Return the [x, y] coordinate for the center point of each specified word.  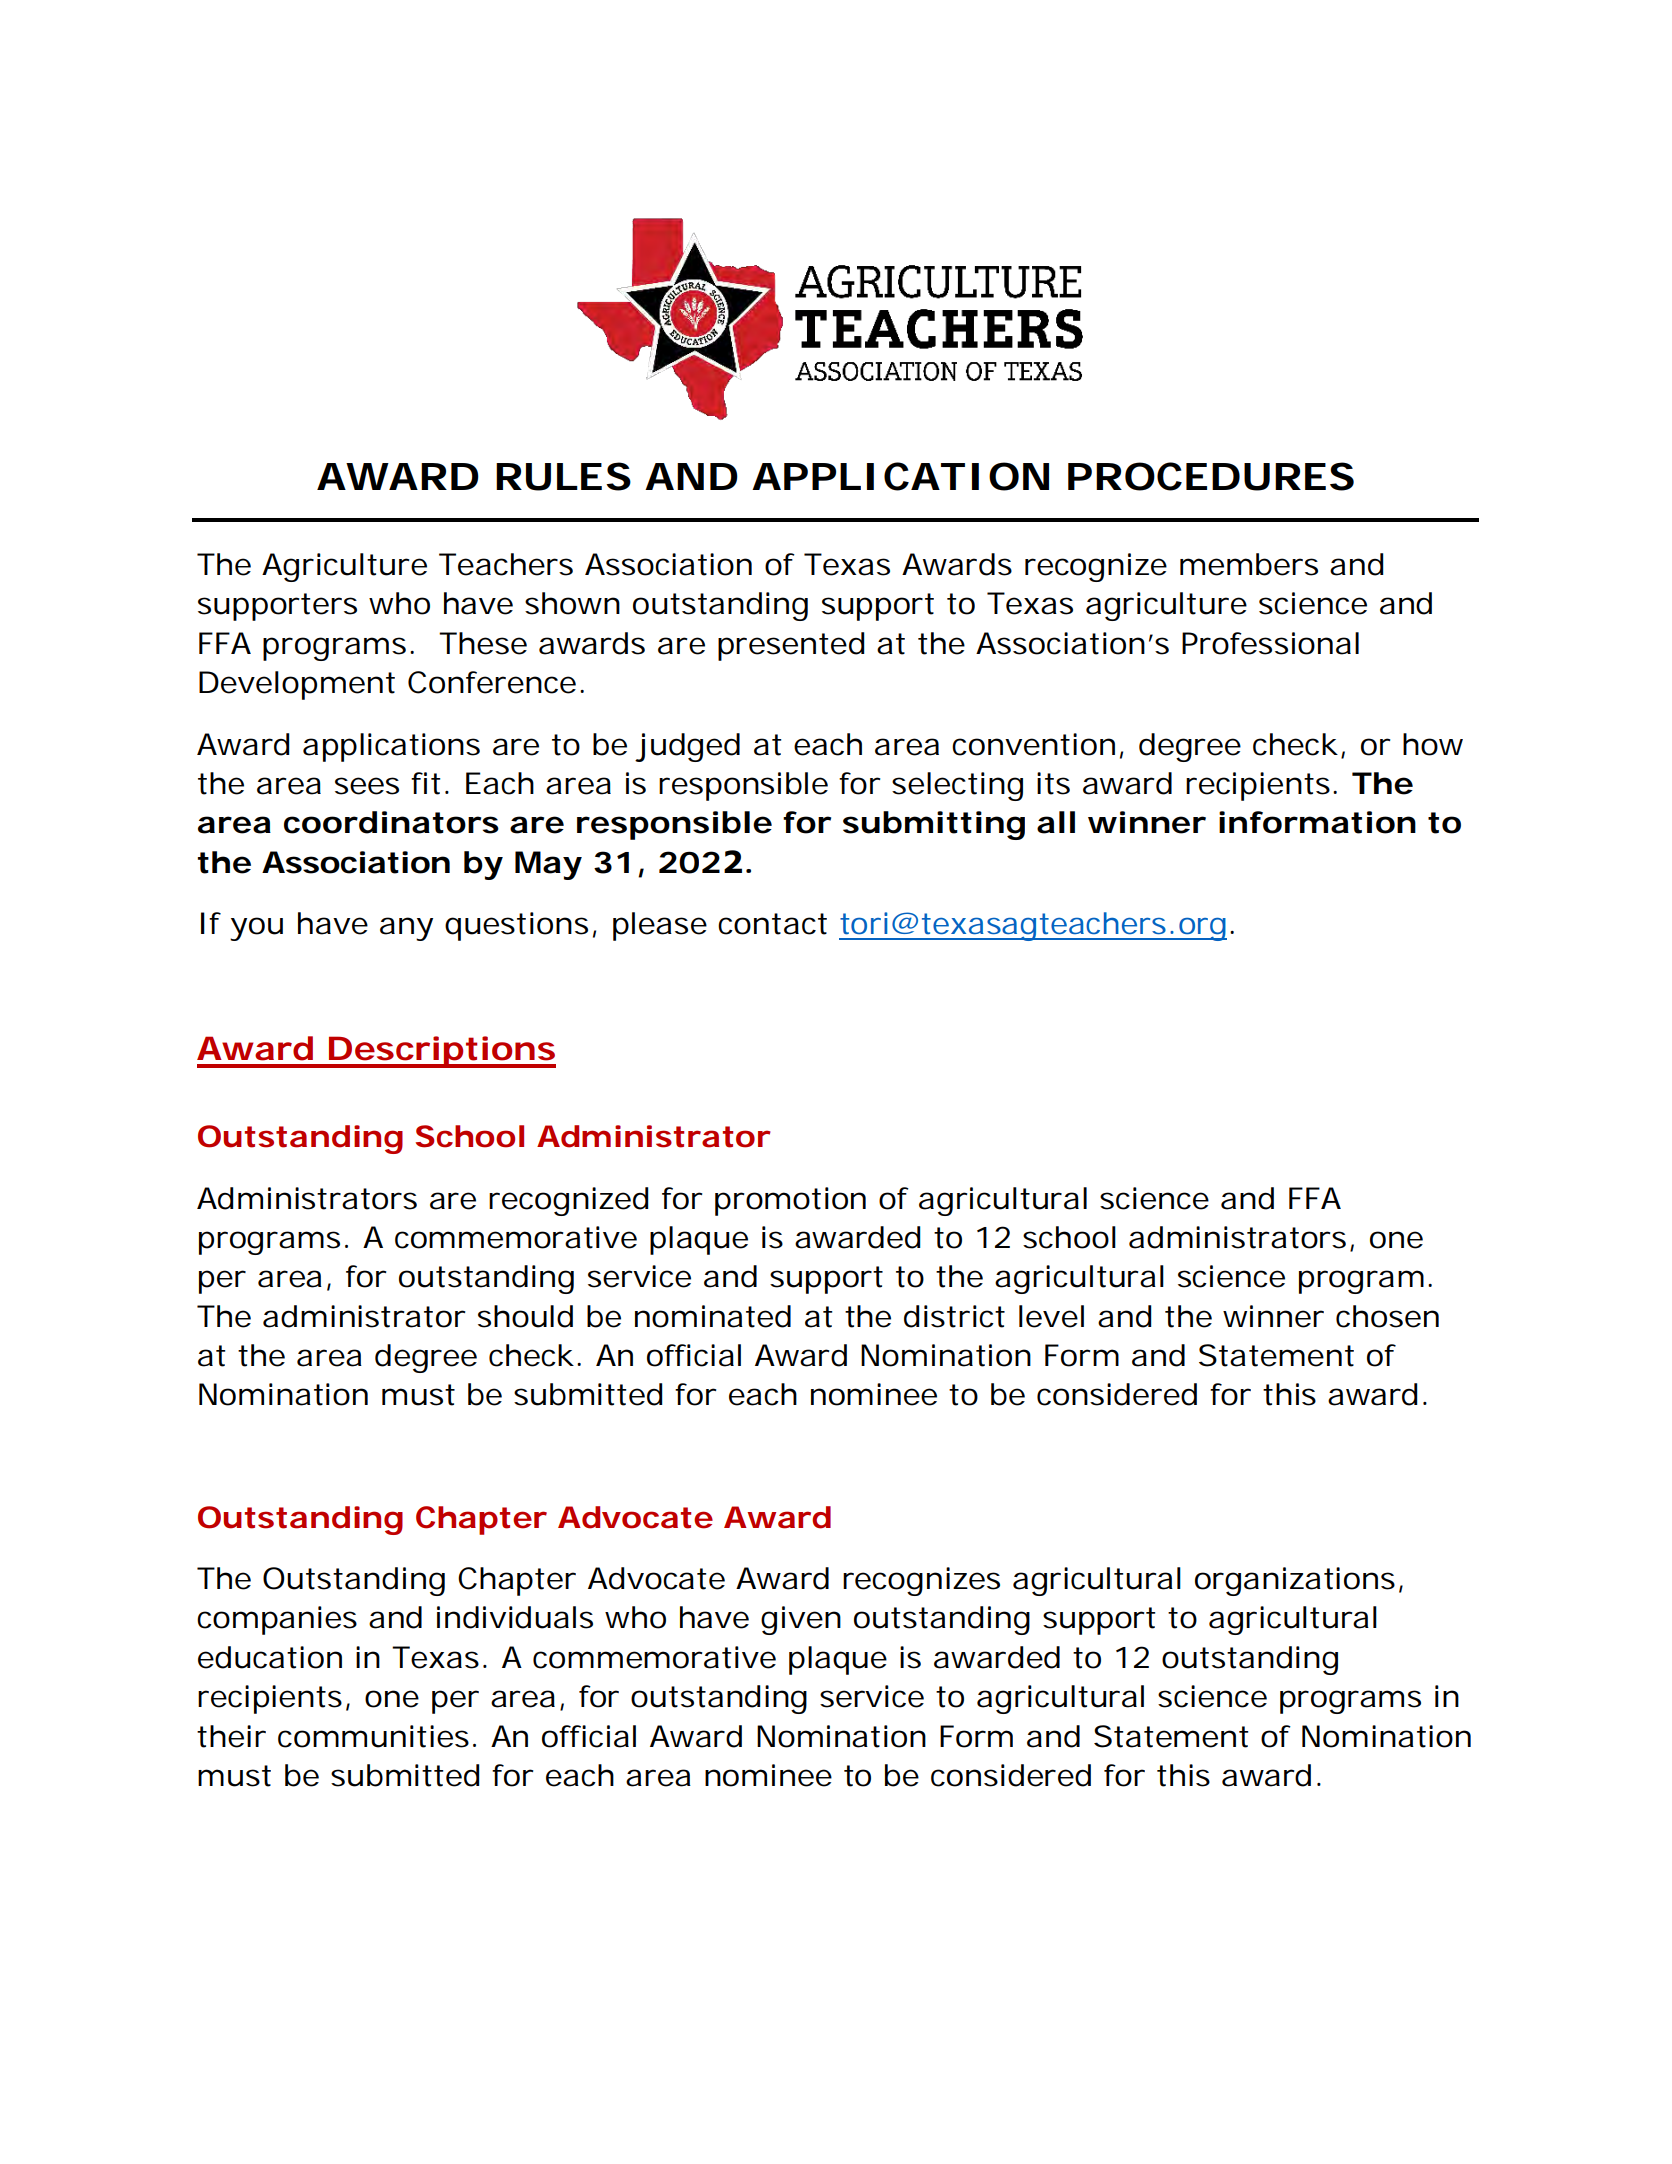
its [1053, 783]
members [1249, 564]
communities [373, 1736]
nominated [713, 1316]
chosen [1387, 1316]
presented [791, 646]
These [483, 643]
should [525, 1316]
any [406, 929]
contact [772, 924]
